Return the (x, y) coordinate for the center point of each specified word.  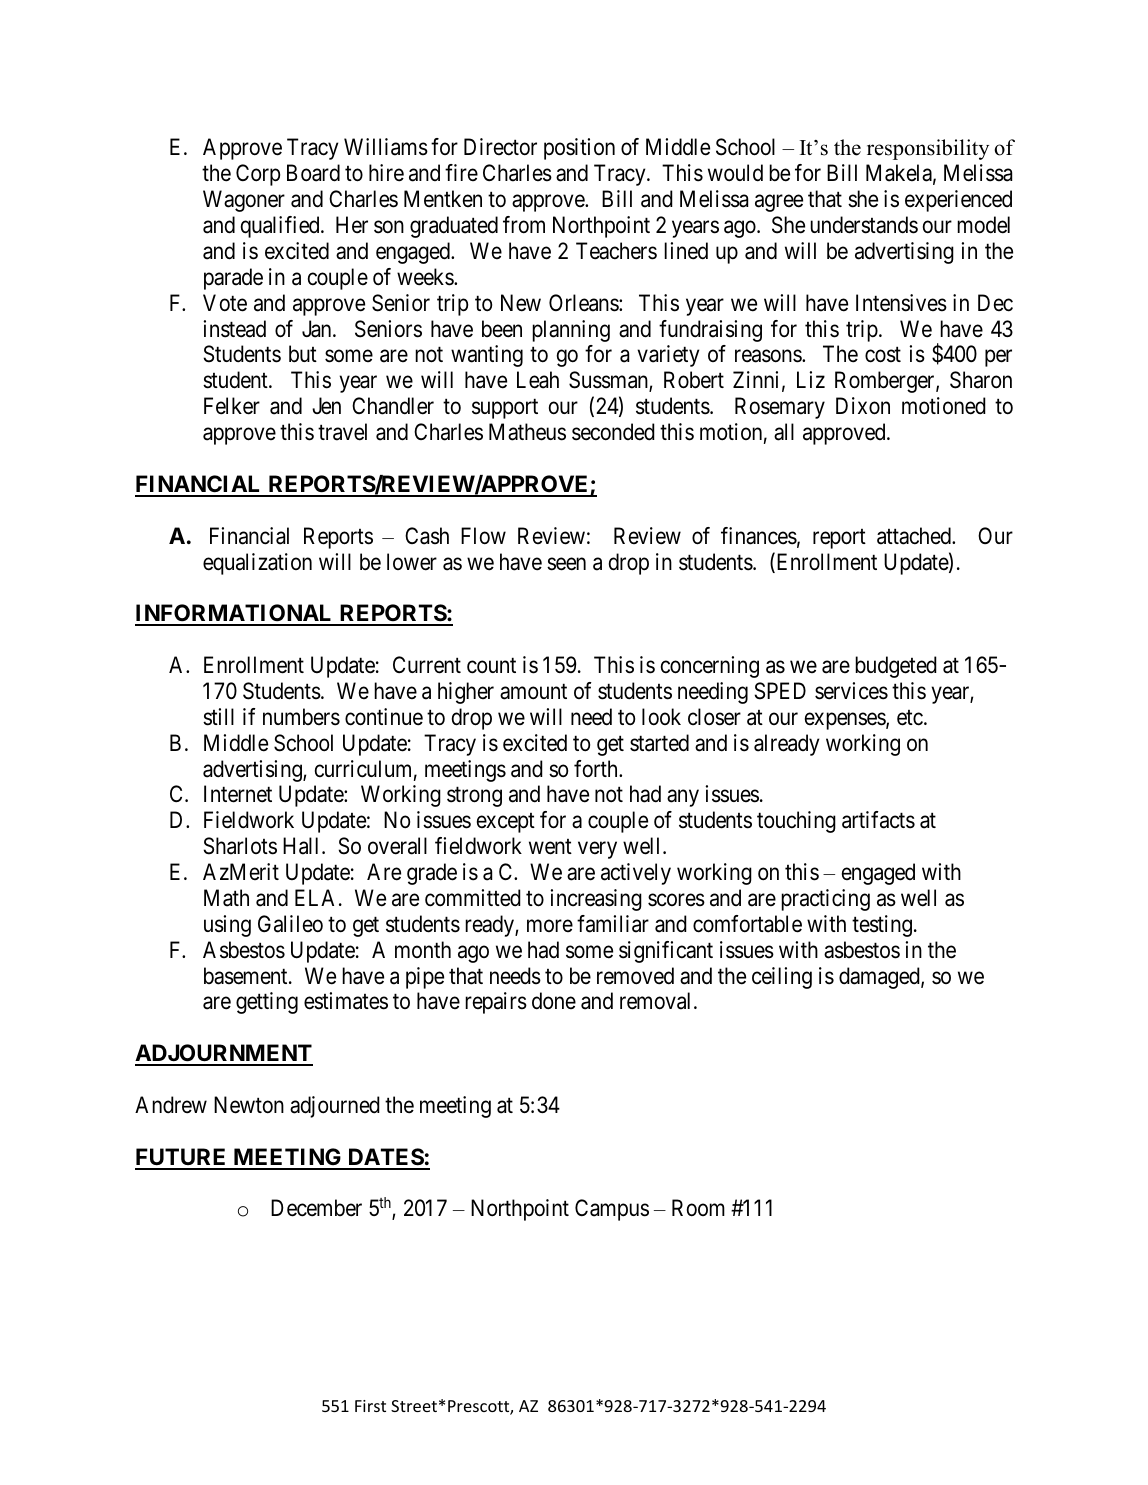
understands (864, 225)
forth (597, 769)
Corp (258, 175)
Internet (238, 794)
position (579, 149)
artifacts (878, 820)
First (370, 1406)
